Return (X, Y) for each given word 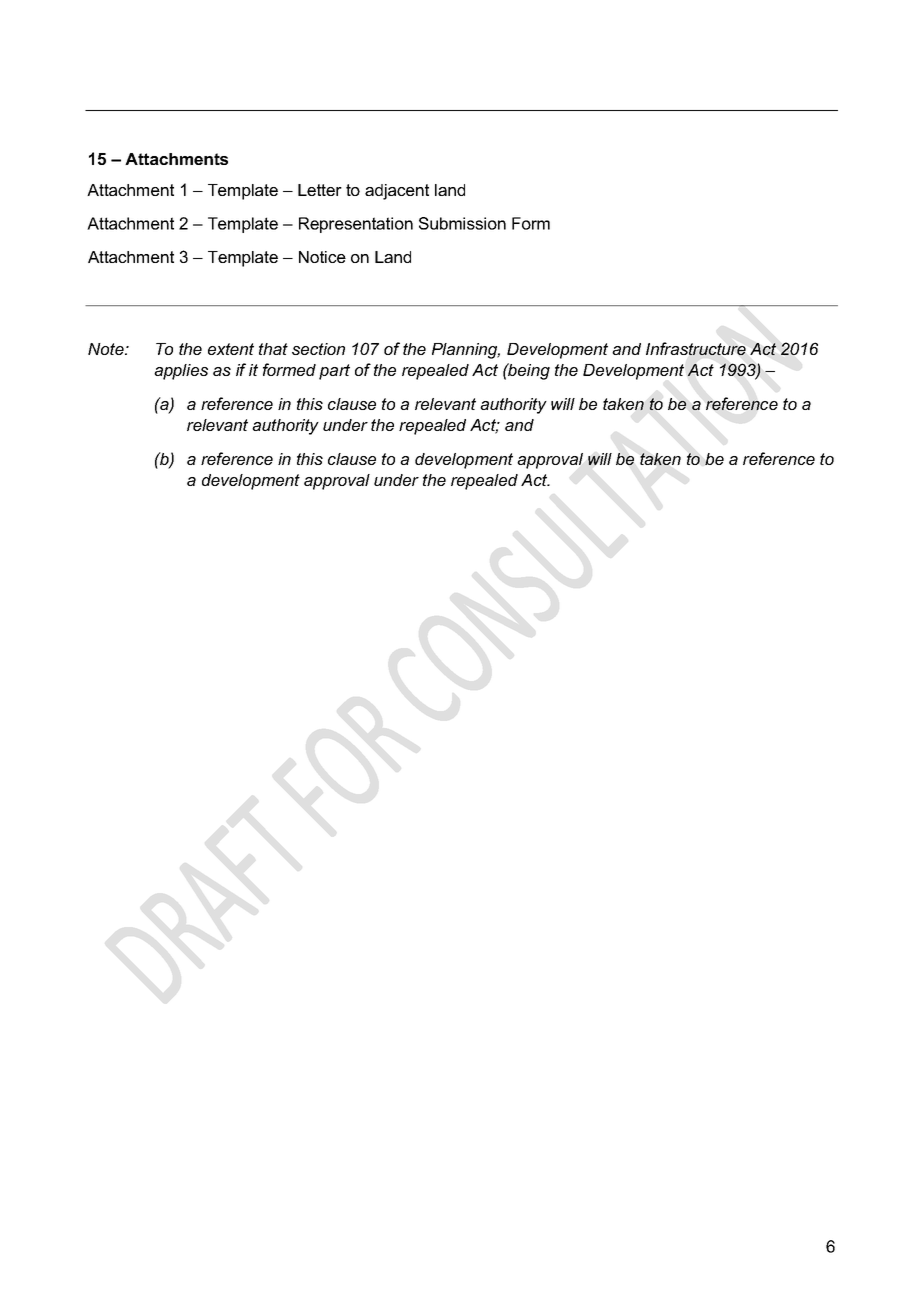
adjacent (397, 192)
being (528, 371)
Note (107, 349)
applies (181, 372)
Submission (462, 223)
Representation (356, 225)
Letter (320, 190)
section (318, 349)
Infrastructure (696, 349)
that (273, 349)
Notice (322, 257)
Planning (466, 351)
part (334, 372)
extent (231, 349)
